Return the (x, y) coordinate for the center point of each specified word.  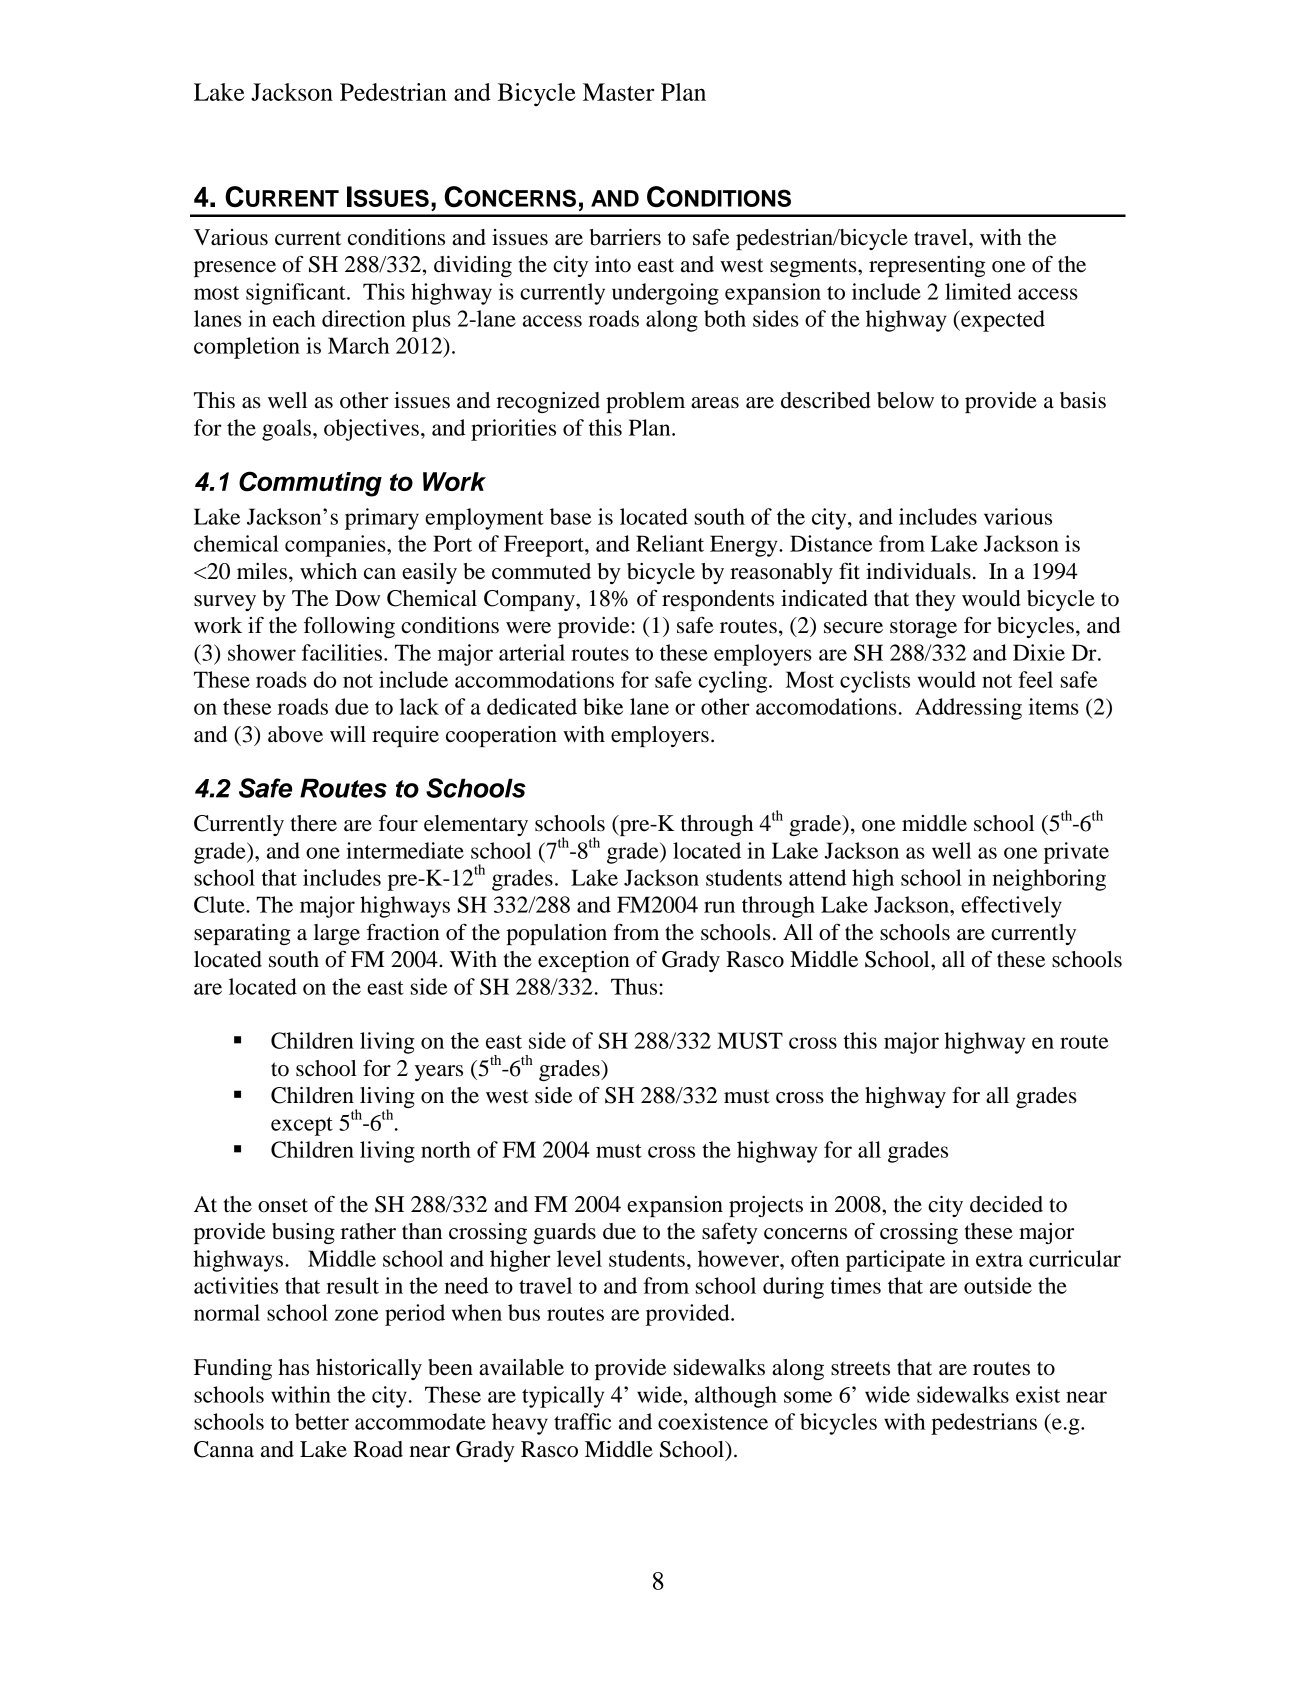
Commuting (310, 484)
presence (235, 269)
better (322, 1421)
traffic (582, 1421)
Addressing (968, 709)
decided (1006, 1204)
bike (603, 706)
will (348, 734)
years (439, 1073)
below (905, 400)
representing (927, 266)
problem (645, 402)
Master (618, 92)
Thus (635, 986)
